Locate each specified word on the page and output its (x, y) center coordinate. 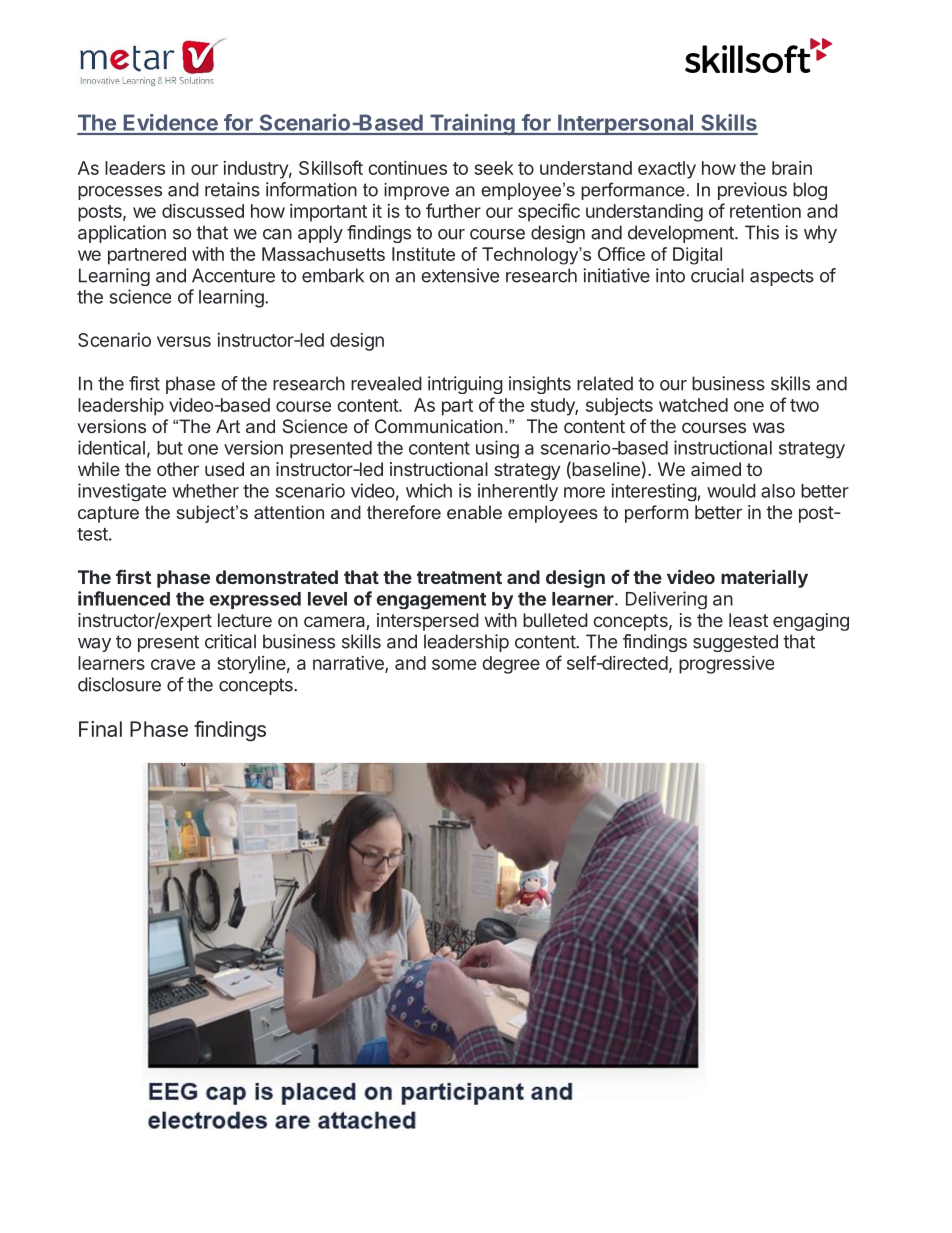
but (170, 448)
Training (472, 124)
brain (792, 168)
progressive (726, 665)
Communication (439, 426)
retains (232, 189)
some (454, 664)
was (769, 427)
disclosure (119, 684)
